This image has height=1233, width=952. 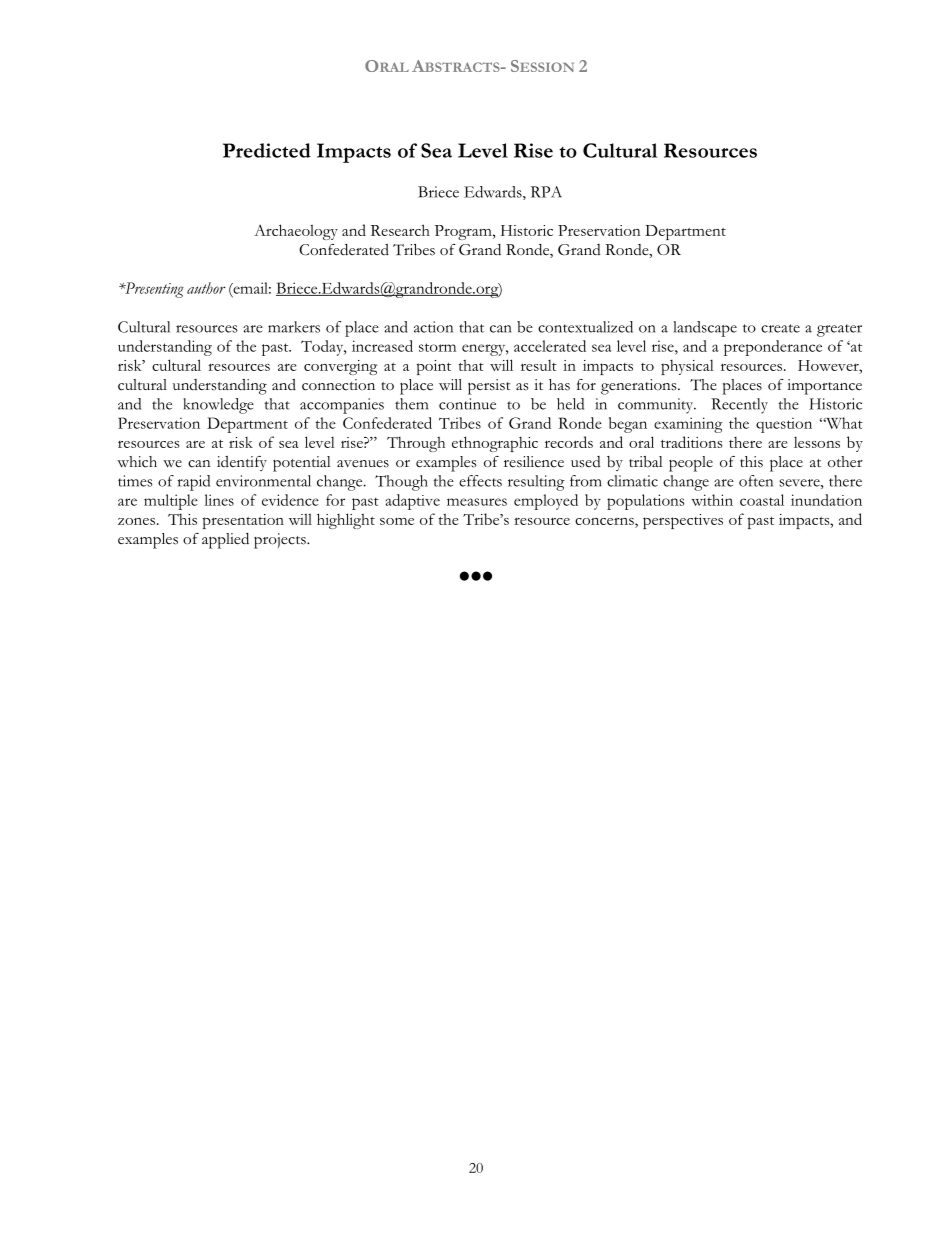 I want to click on Program, so click(x=464, y=232).
